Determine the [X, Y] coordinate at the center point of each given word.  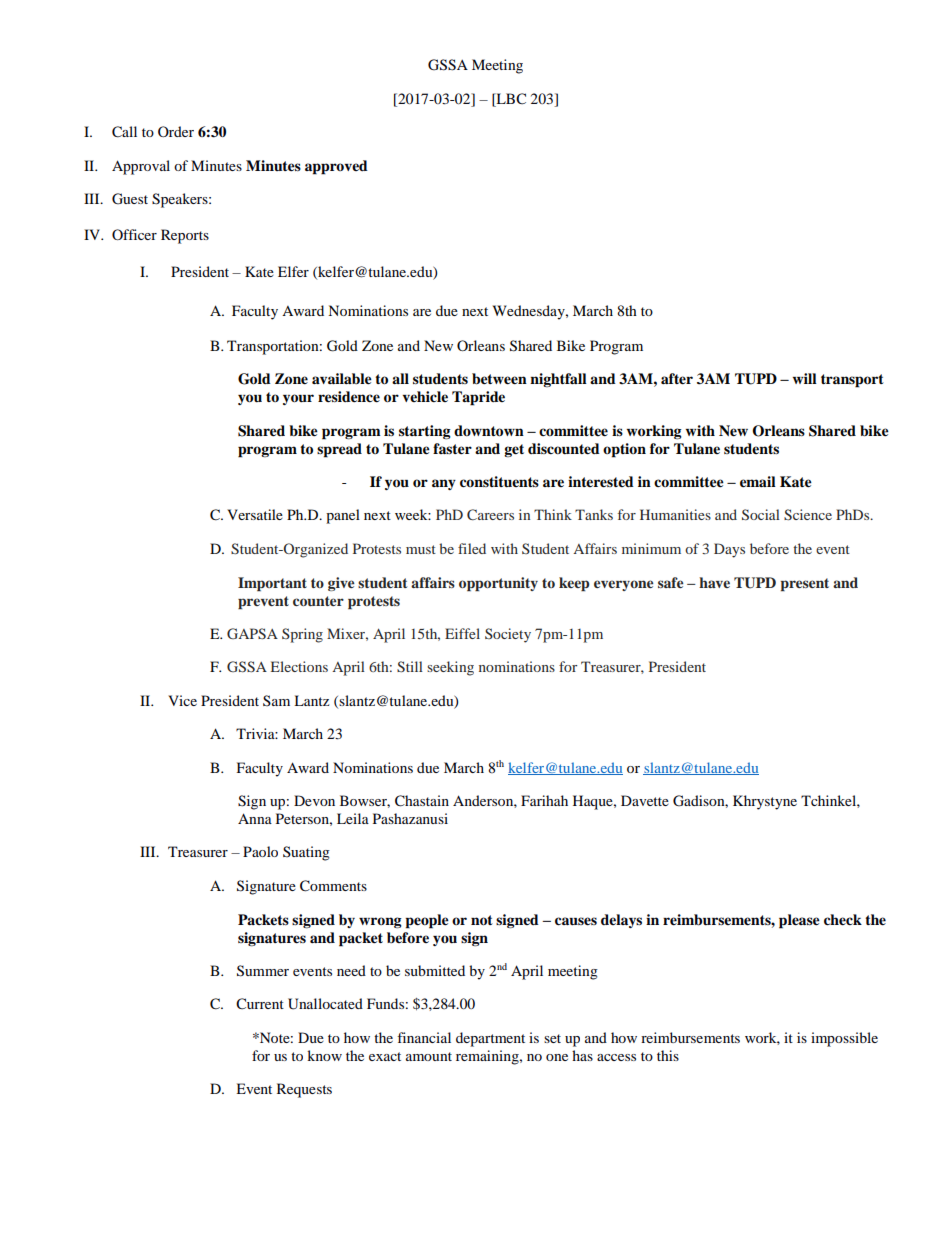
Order [176, 131]
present [805, 584]
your [298, 399]
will [805, 378]
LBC [510, 99]
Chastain [422, 801]
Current [260, 1004]
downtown [489, 431]
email [758, 482]
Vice [182, 700]
